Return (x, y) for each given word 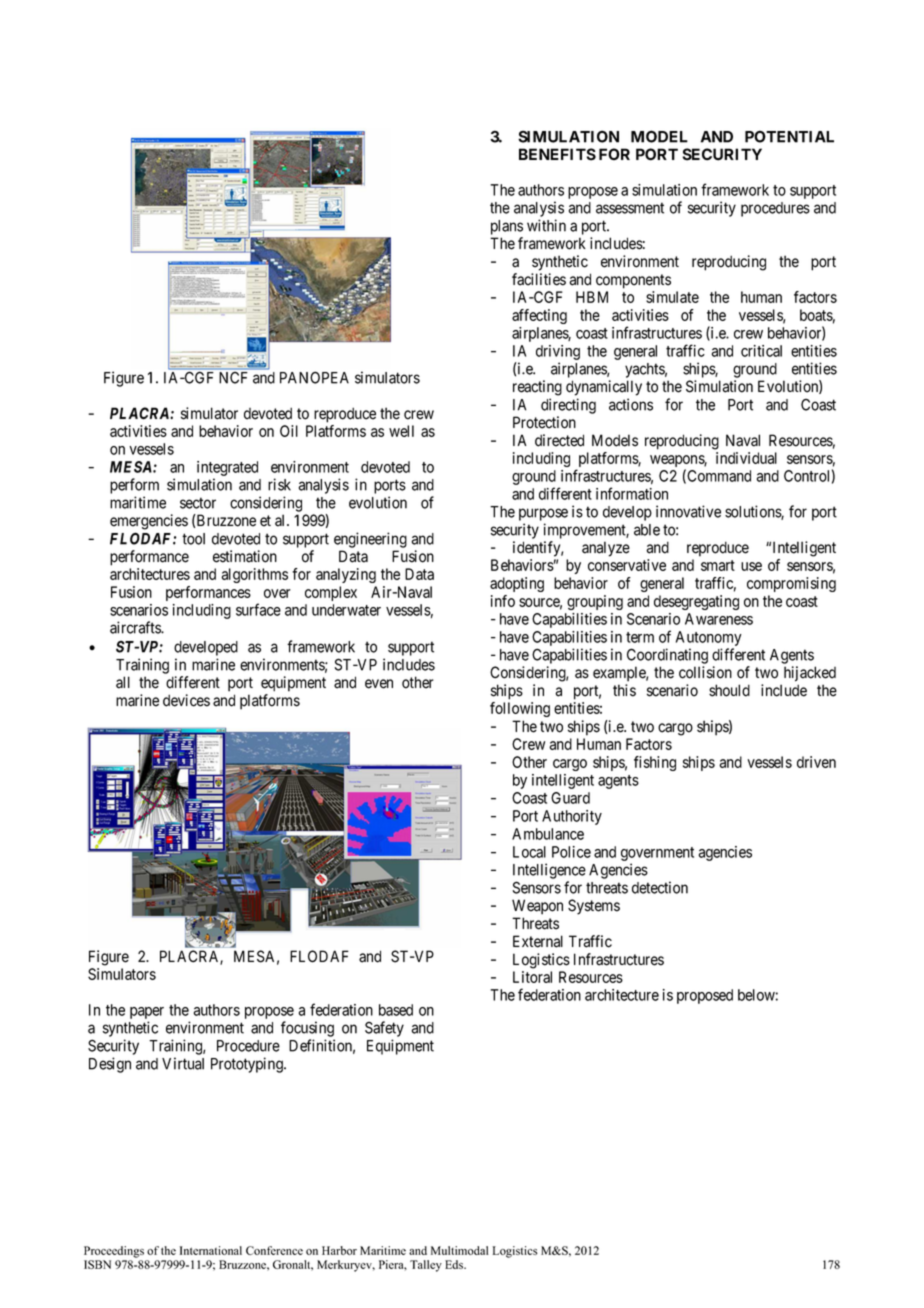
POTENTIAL (789, 136)
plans (507, 227)
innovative (688, 511)
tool (193, 539)
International (210, 1250)
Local (529, 852)
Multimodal (460, 1250)
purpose (543, 514)
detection (660, 887)
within (546, 225)
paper (147, 1013)
